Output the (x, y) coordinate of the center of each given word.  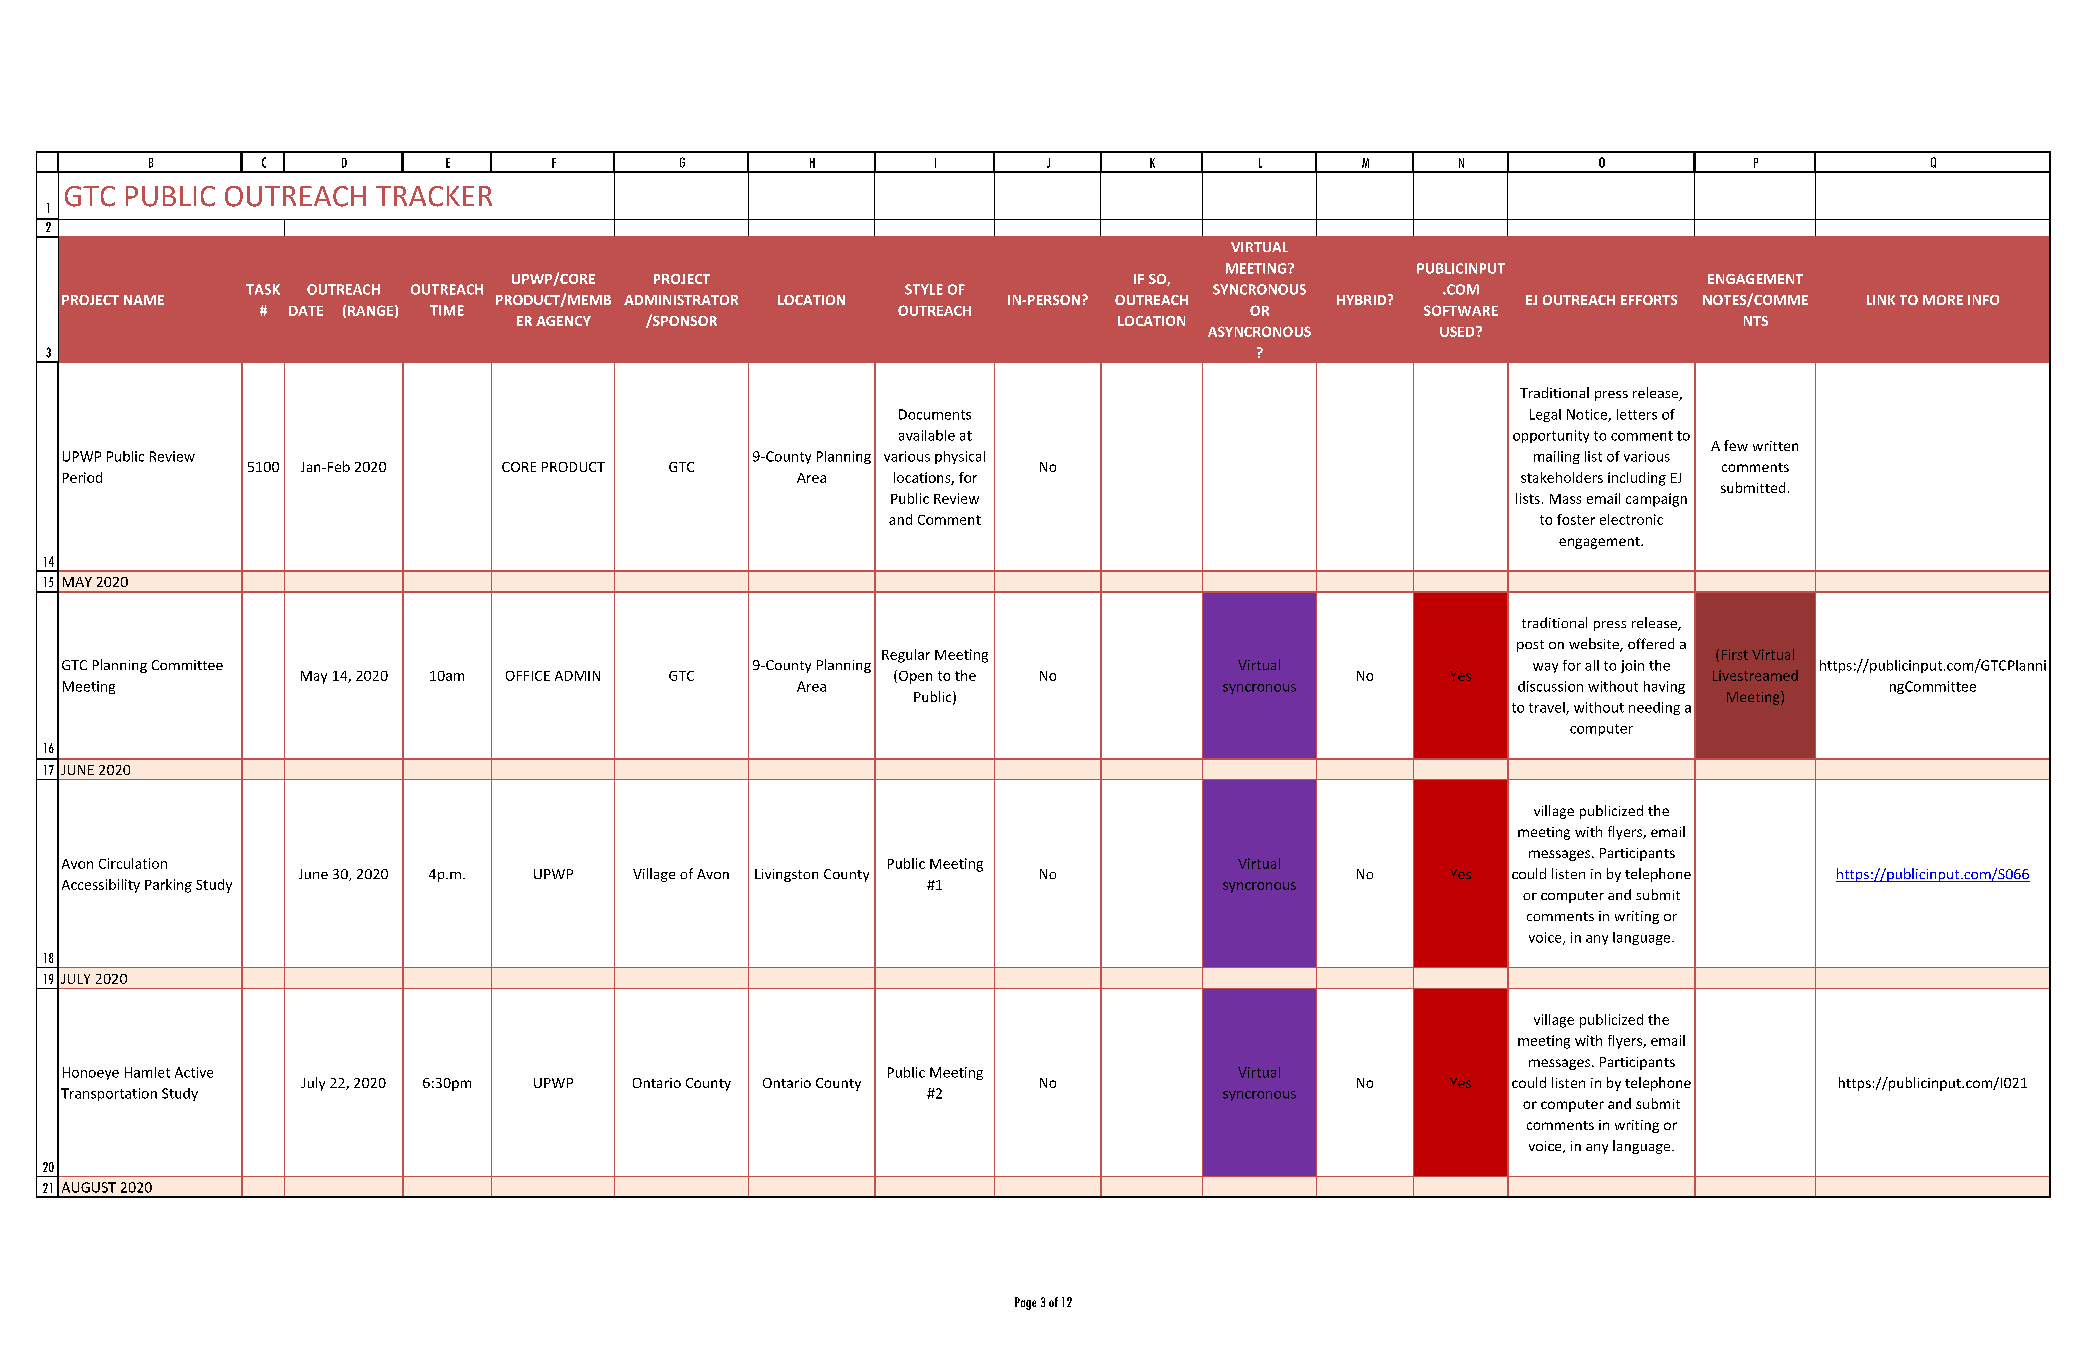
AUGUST (89, 1187)
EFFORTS (1649, 300)
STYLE (924, 289)
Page (1025, 1303)
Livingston (786, 875)
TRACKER (434, 196)
